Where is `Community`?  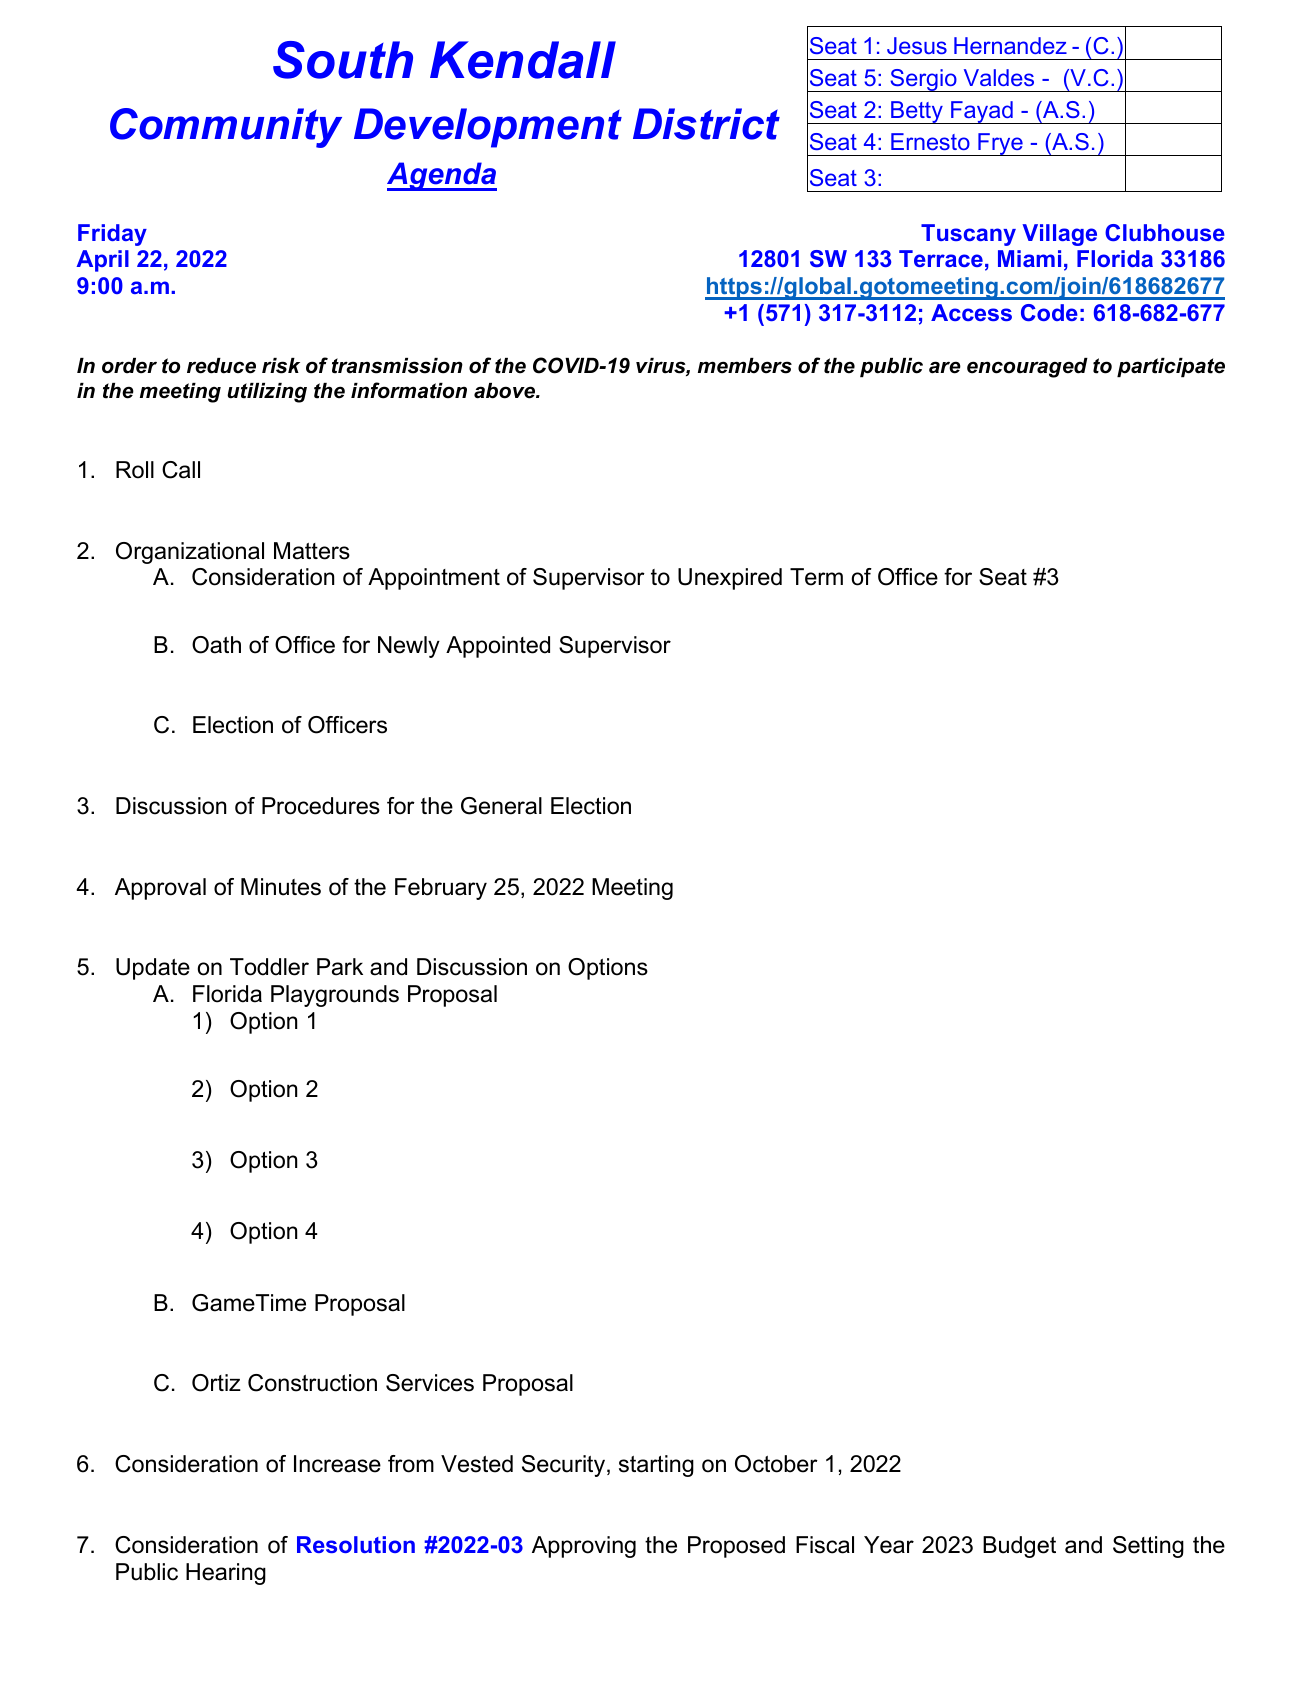
Community is located at coordinates (226, 128).
